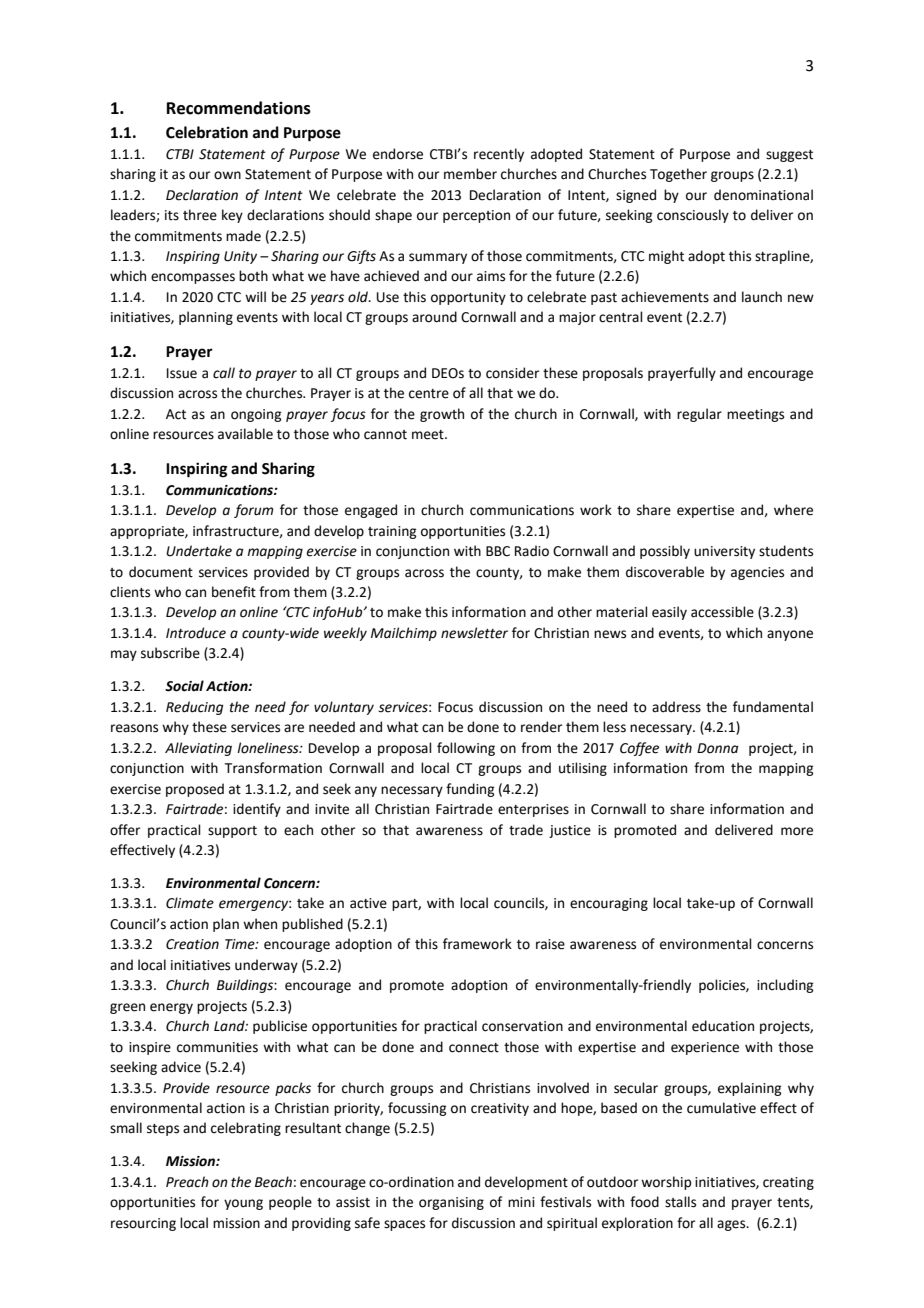  Describe the element at coordinates (724, 552) in the page. I see `university` at that location.
